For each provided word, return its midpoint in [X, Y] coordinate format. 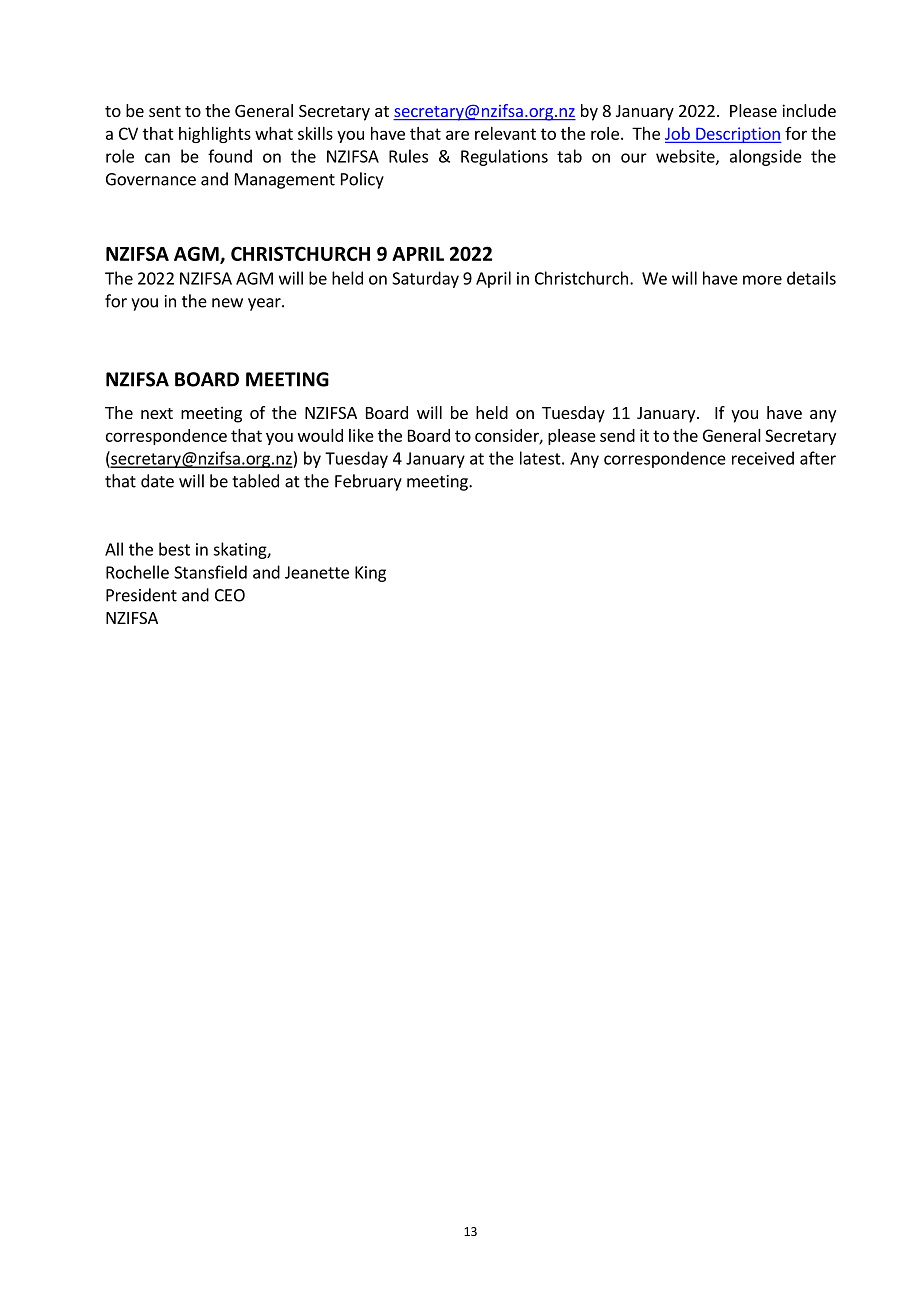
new [227, 303]
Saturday [425, 279]
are [457, 135]
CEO [230, 595]
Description [738, 135]
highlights [215, 135]
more [762, 280]
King [370, 574]
